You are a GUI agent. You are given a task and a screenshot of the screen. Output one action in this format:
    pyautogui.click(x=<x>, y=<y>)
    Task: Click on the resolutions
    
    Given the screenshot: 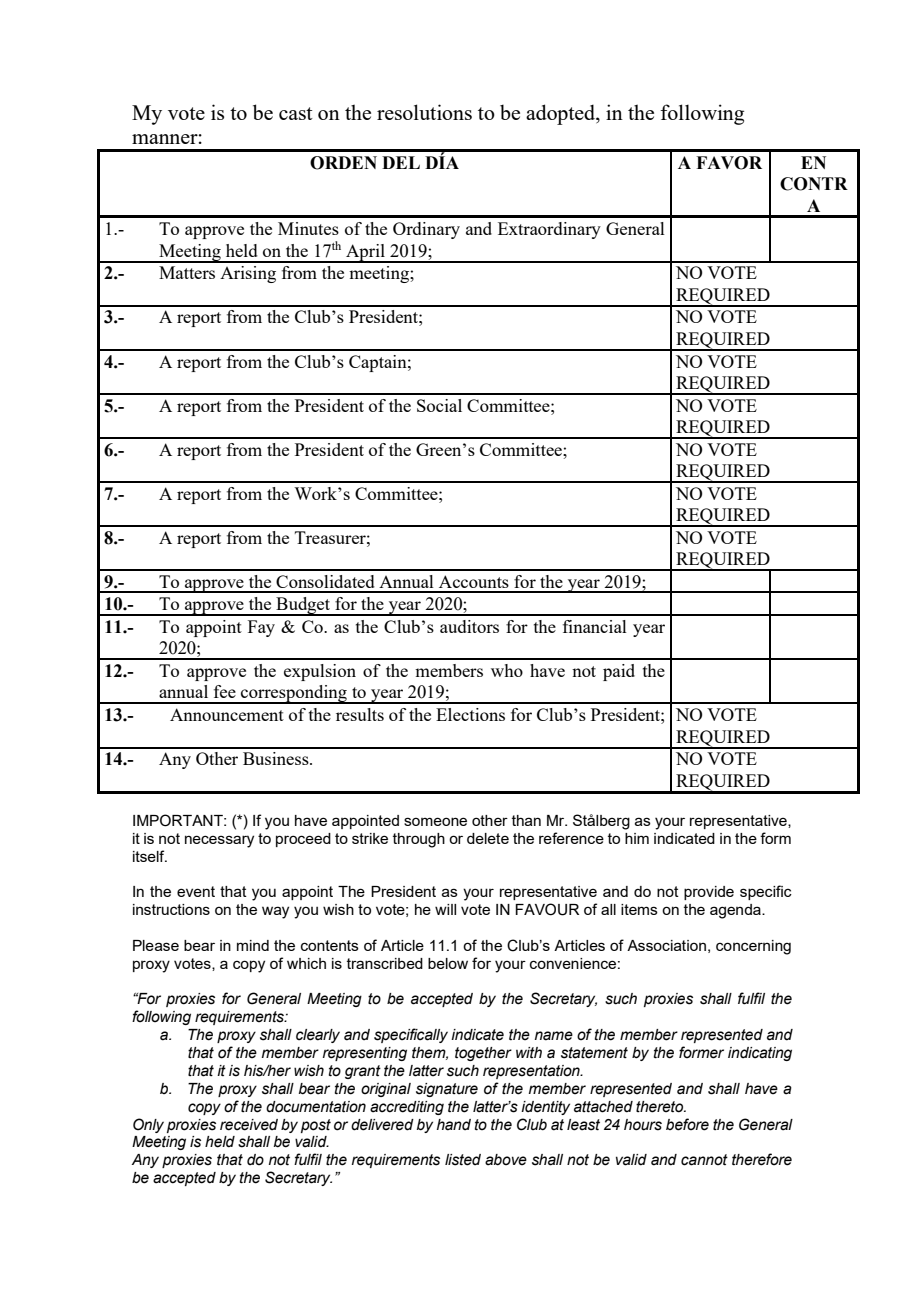 What is the action you would take?
    pyautogui.click(x=424, y=112)
